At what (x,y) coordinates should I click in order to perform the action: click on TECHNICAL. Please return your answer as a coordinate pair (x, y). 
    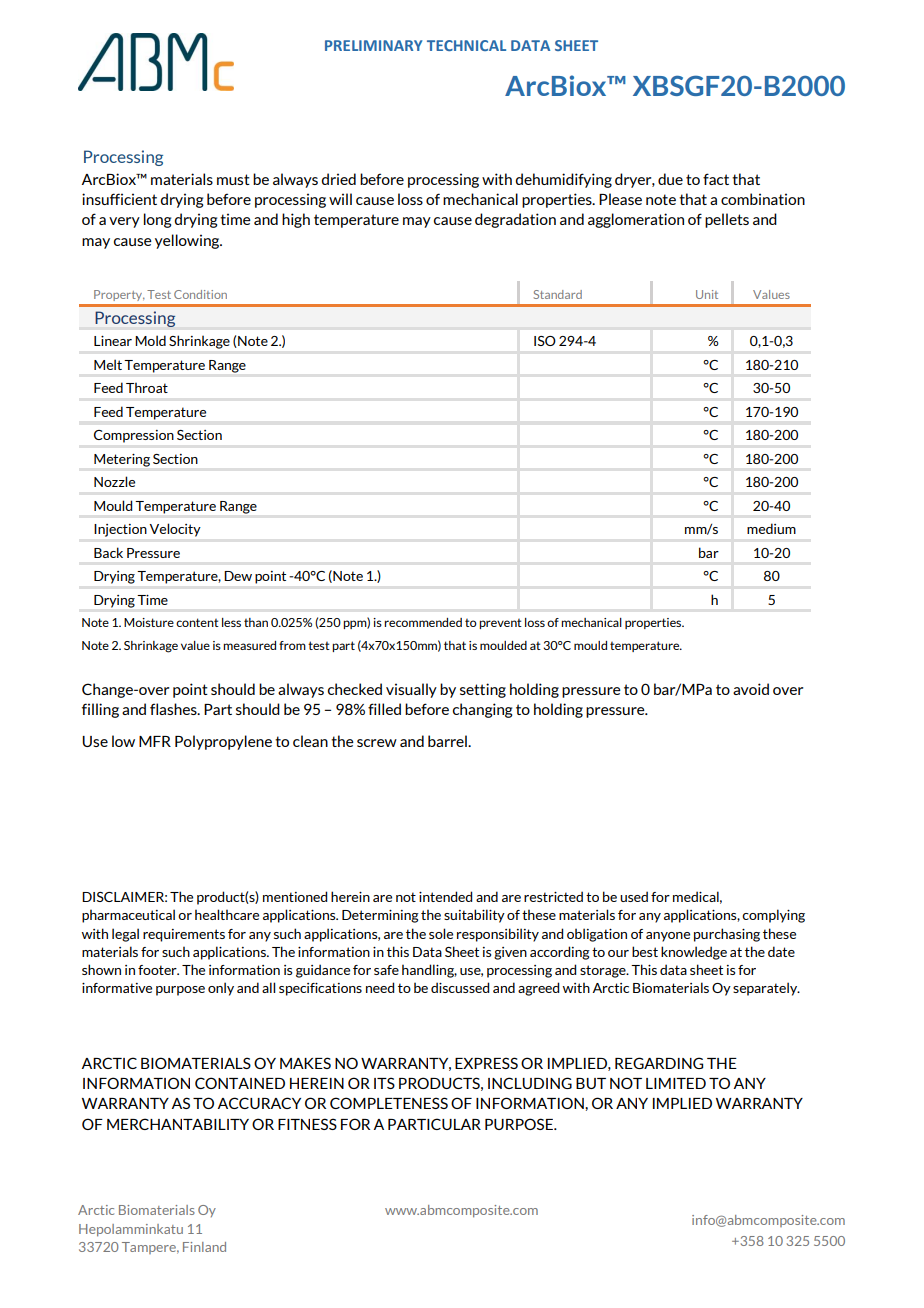
    Looking at the image, I should click on (466, 45).
